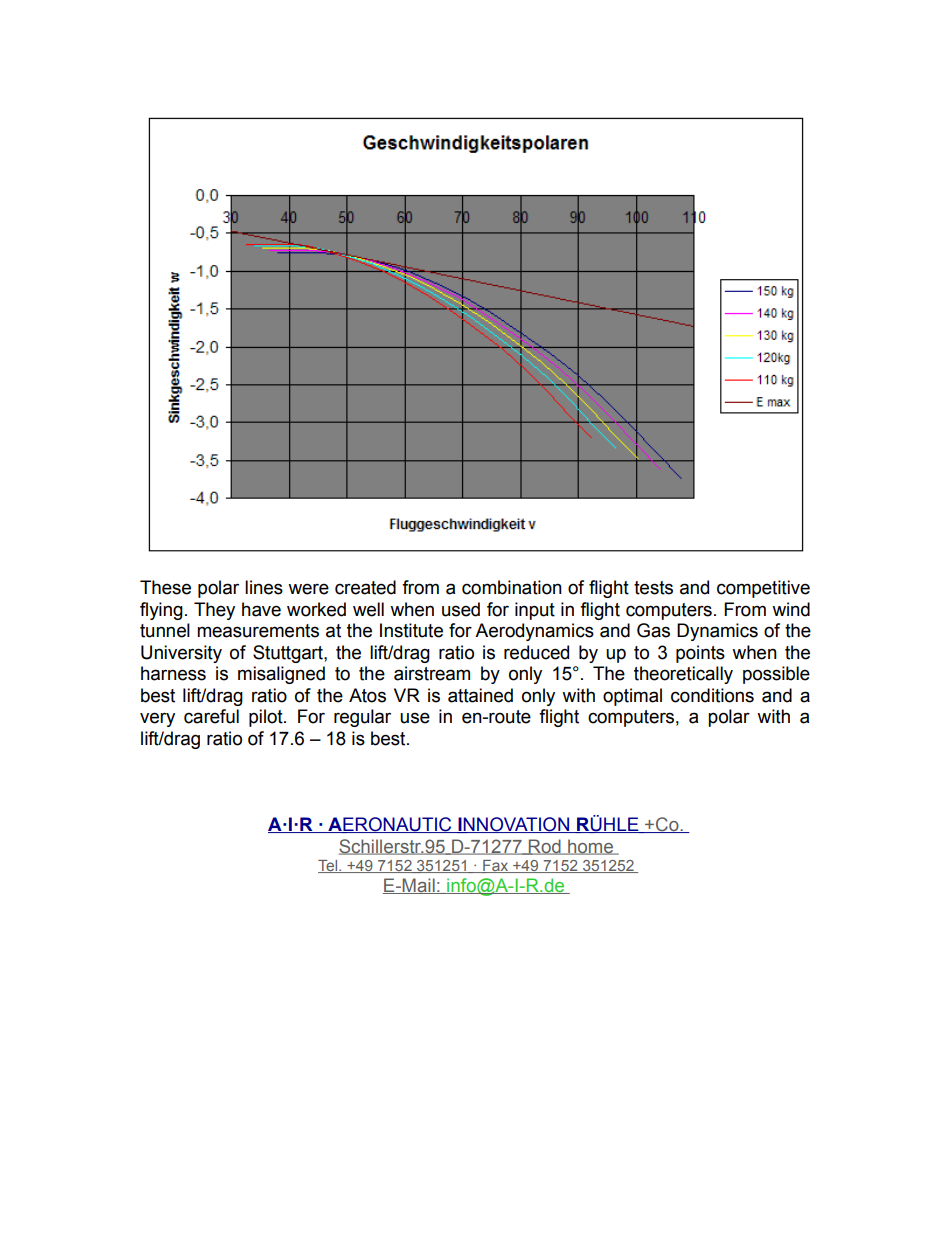  What do you see at coordinates (763, 589) in the page?
I see `competitive` at bounding box center [763, 589].
